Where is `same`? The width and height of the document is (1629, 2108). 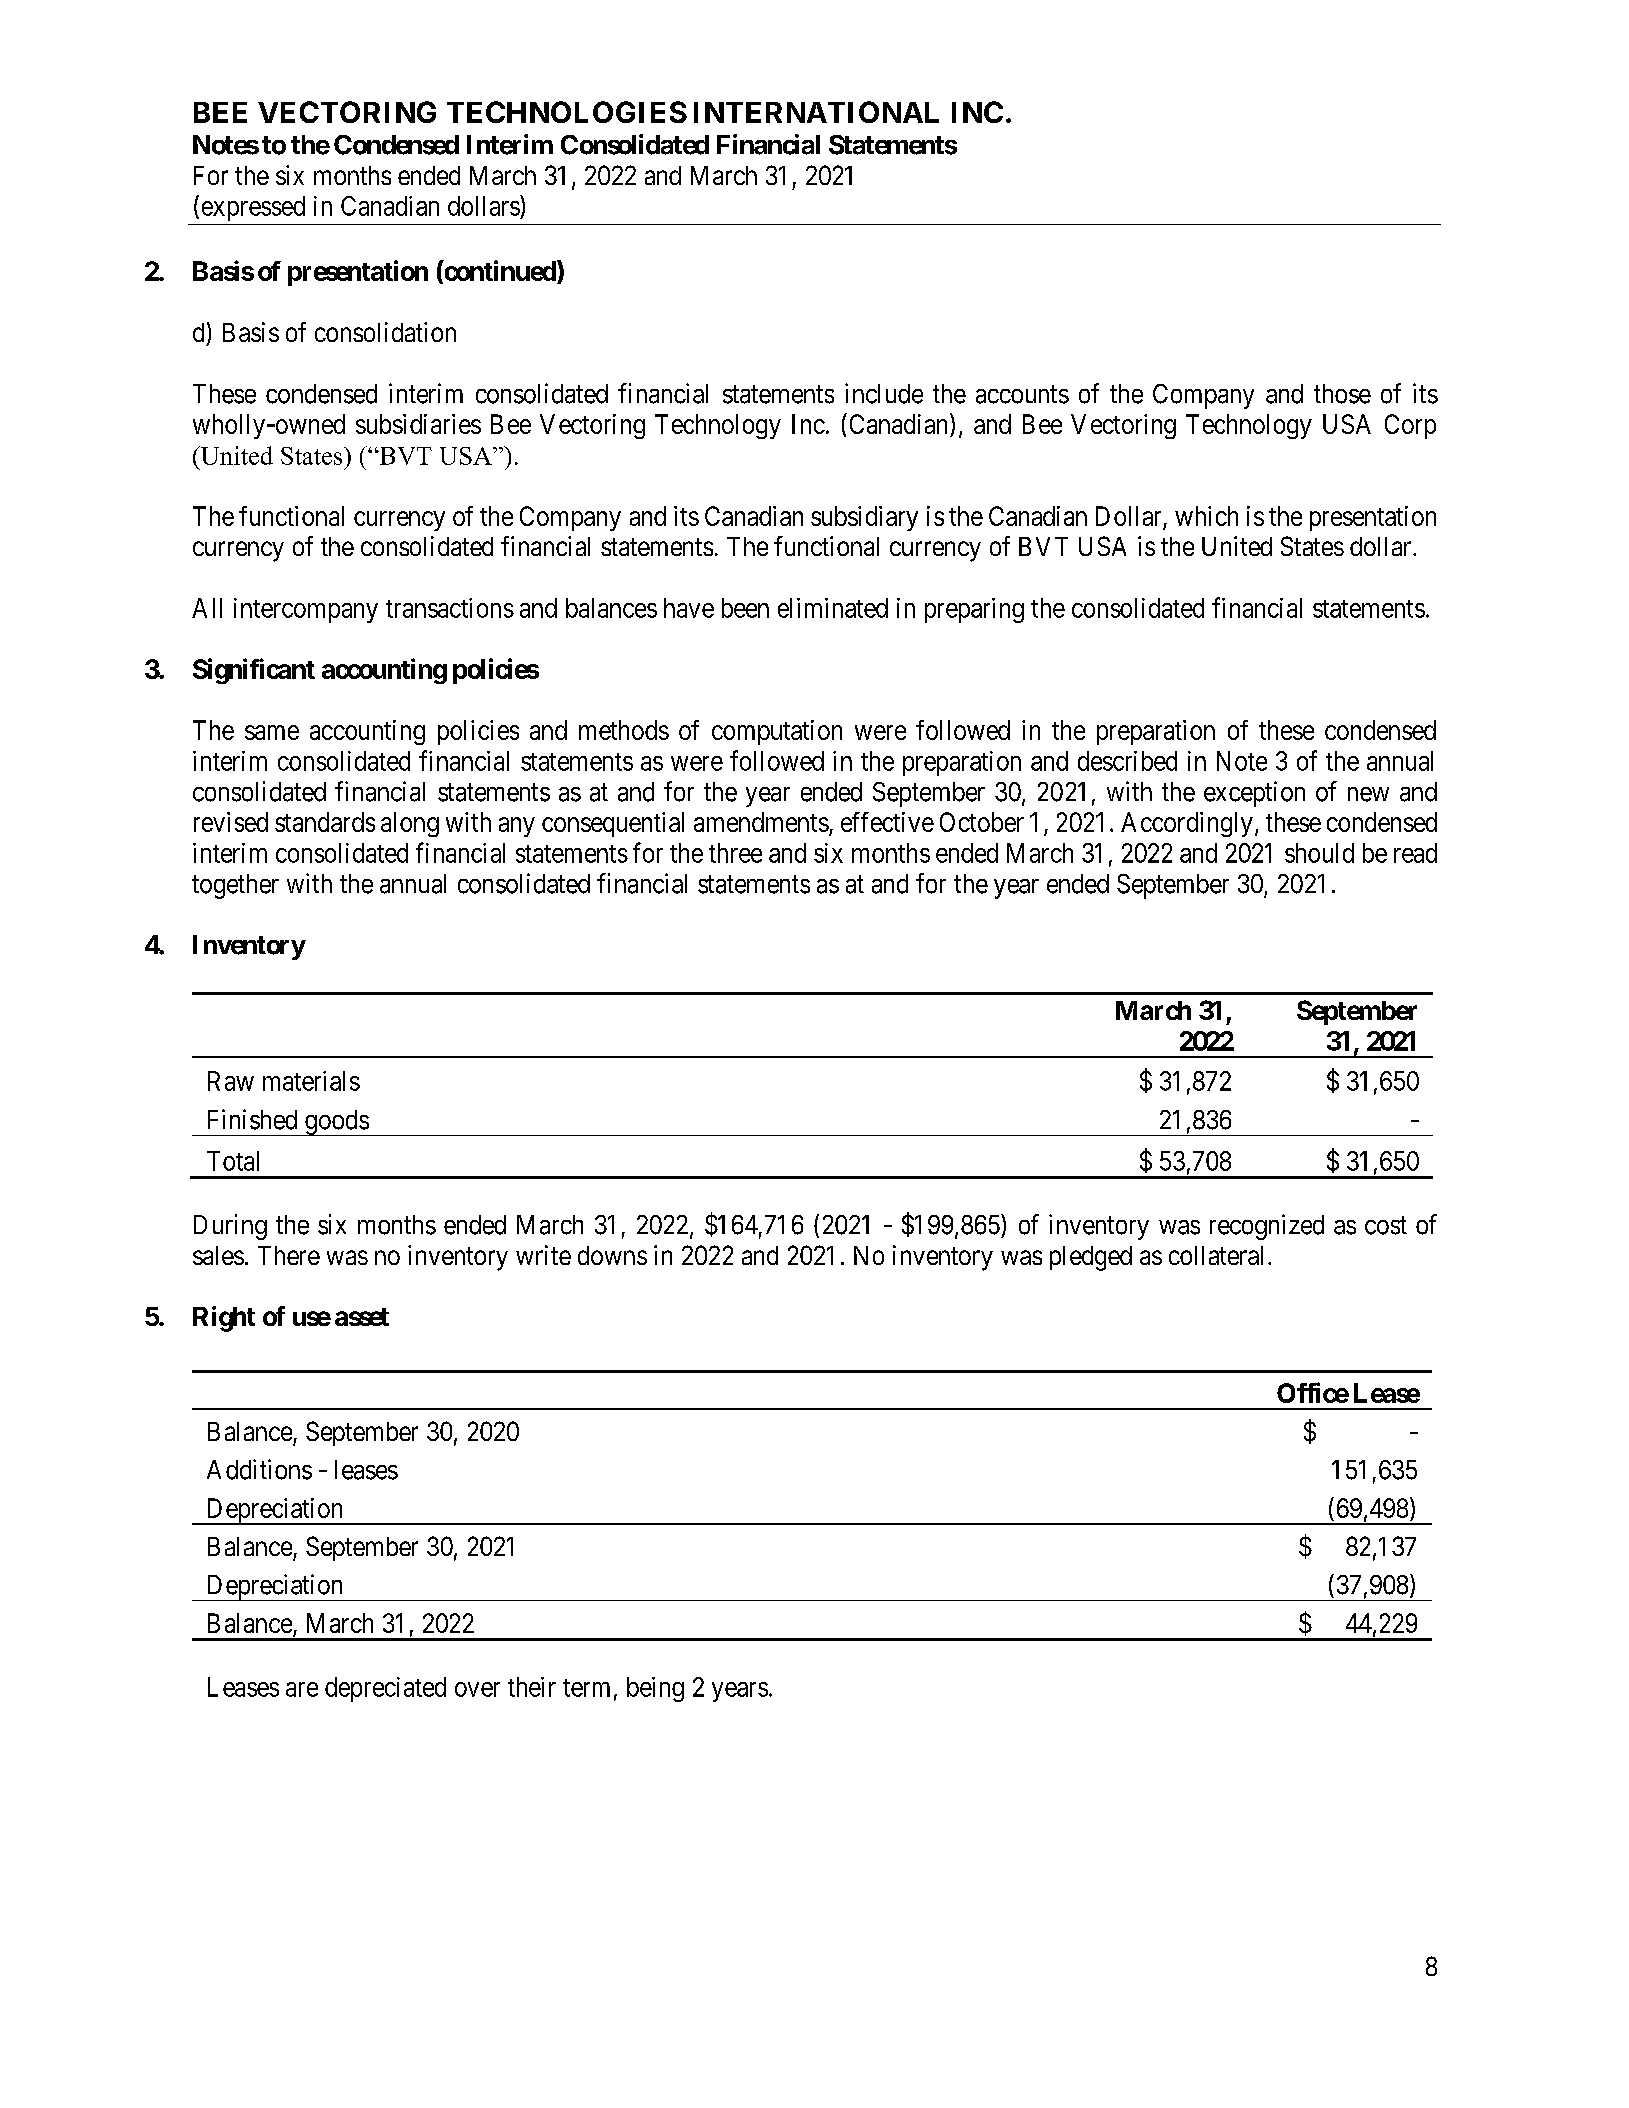 same is located at coordinates (272, 732).
